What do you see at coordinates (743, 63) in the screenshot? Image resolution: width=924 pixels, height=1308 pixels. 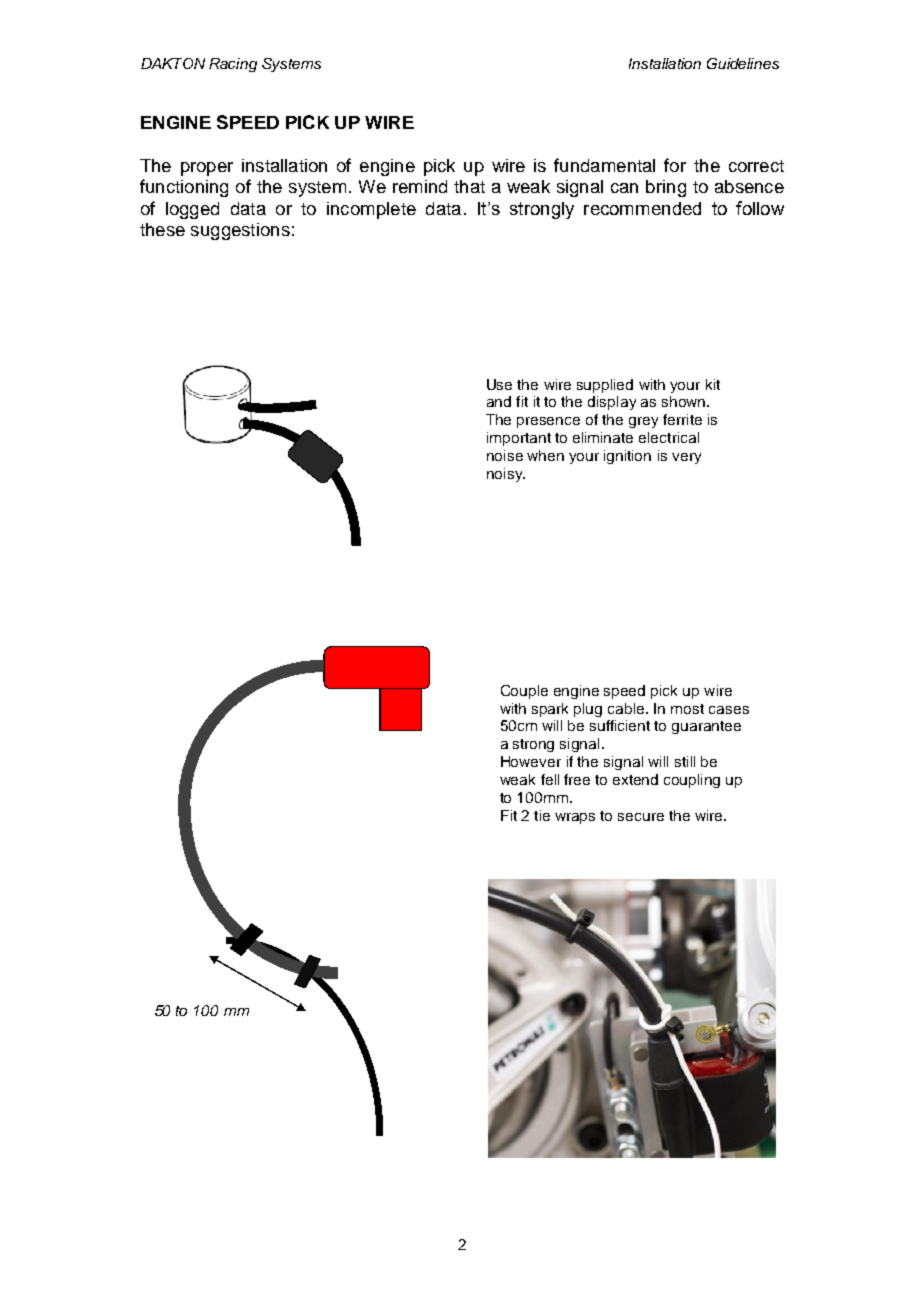 I see `Guidelines` at bounding box center [743, 63].
